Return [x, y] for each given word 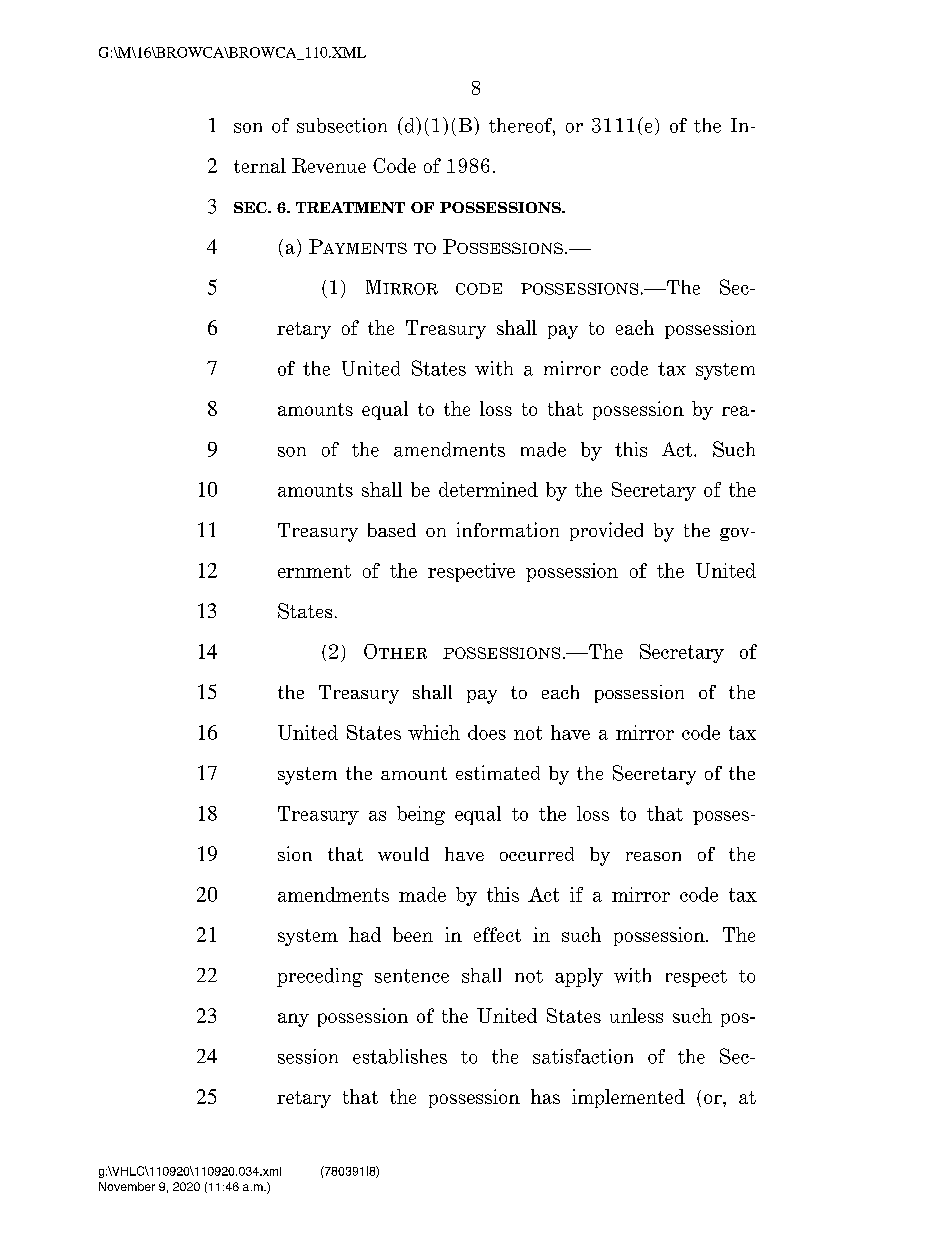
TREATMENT [350, 207]
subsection [342, 125]
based [392, 530]
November [127, 1186]
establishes [400, 1056]
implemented [628, 1098]
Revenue [329, 165]
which [434, 732]
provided [606, 531]
